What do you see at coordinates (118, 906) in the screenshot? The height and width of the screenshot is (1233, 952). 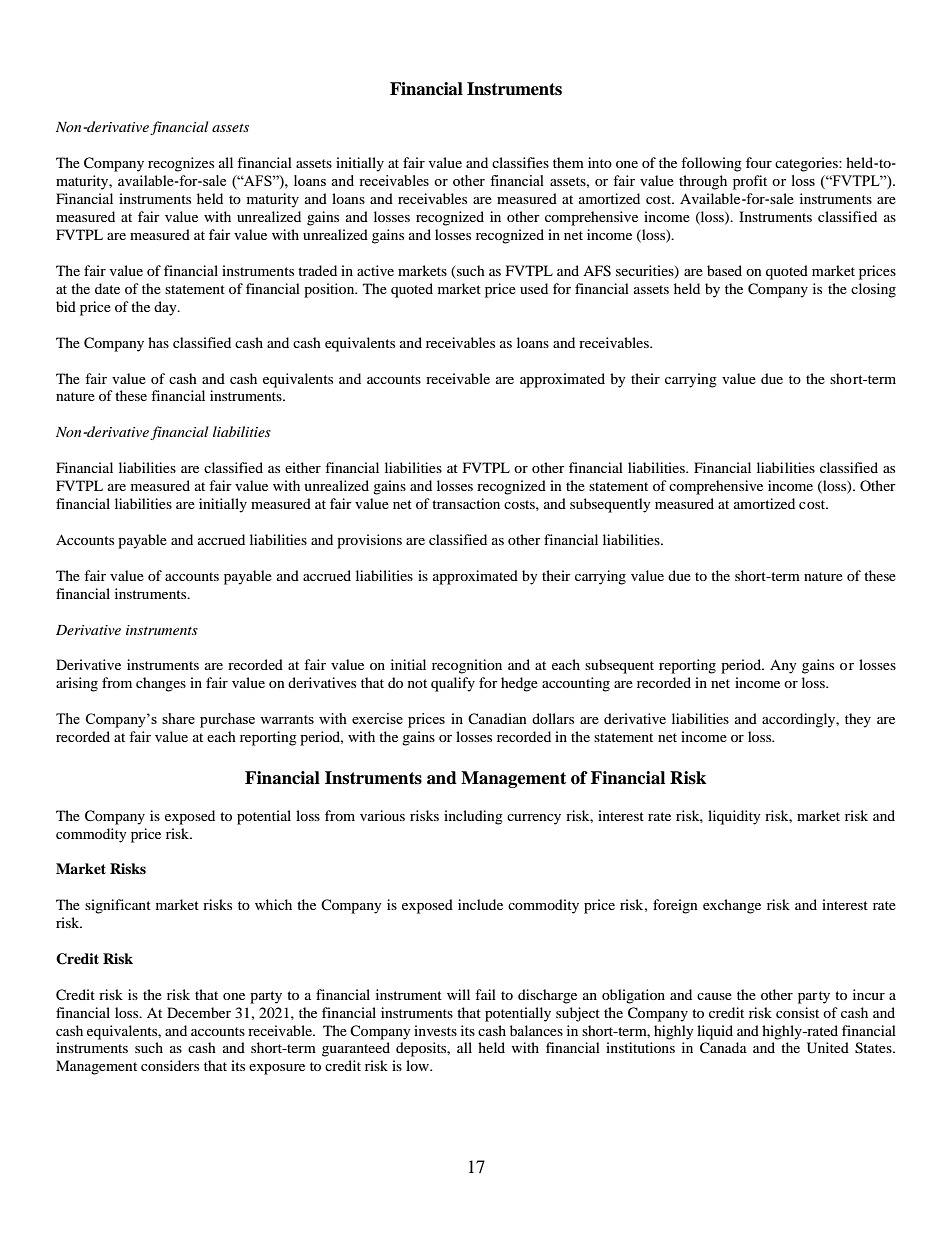 I see `significant` at bounding box center [118, 906].
